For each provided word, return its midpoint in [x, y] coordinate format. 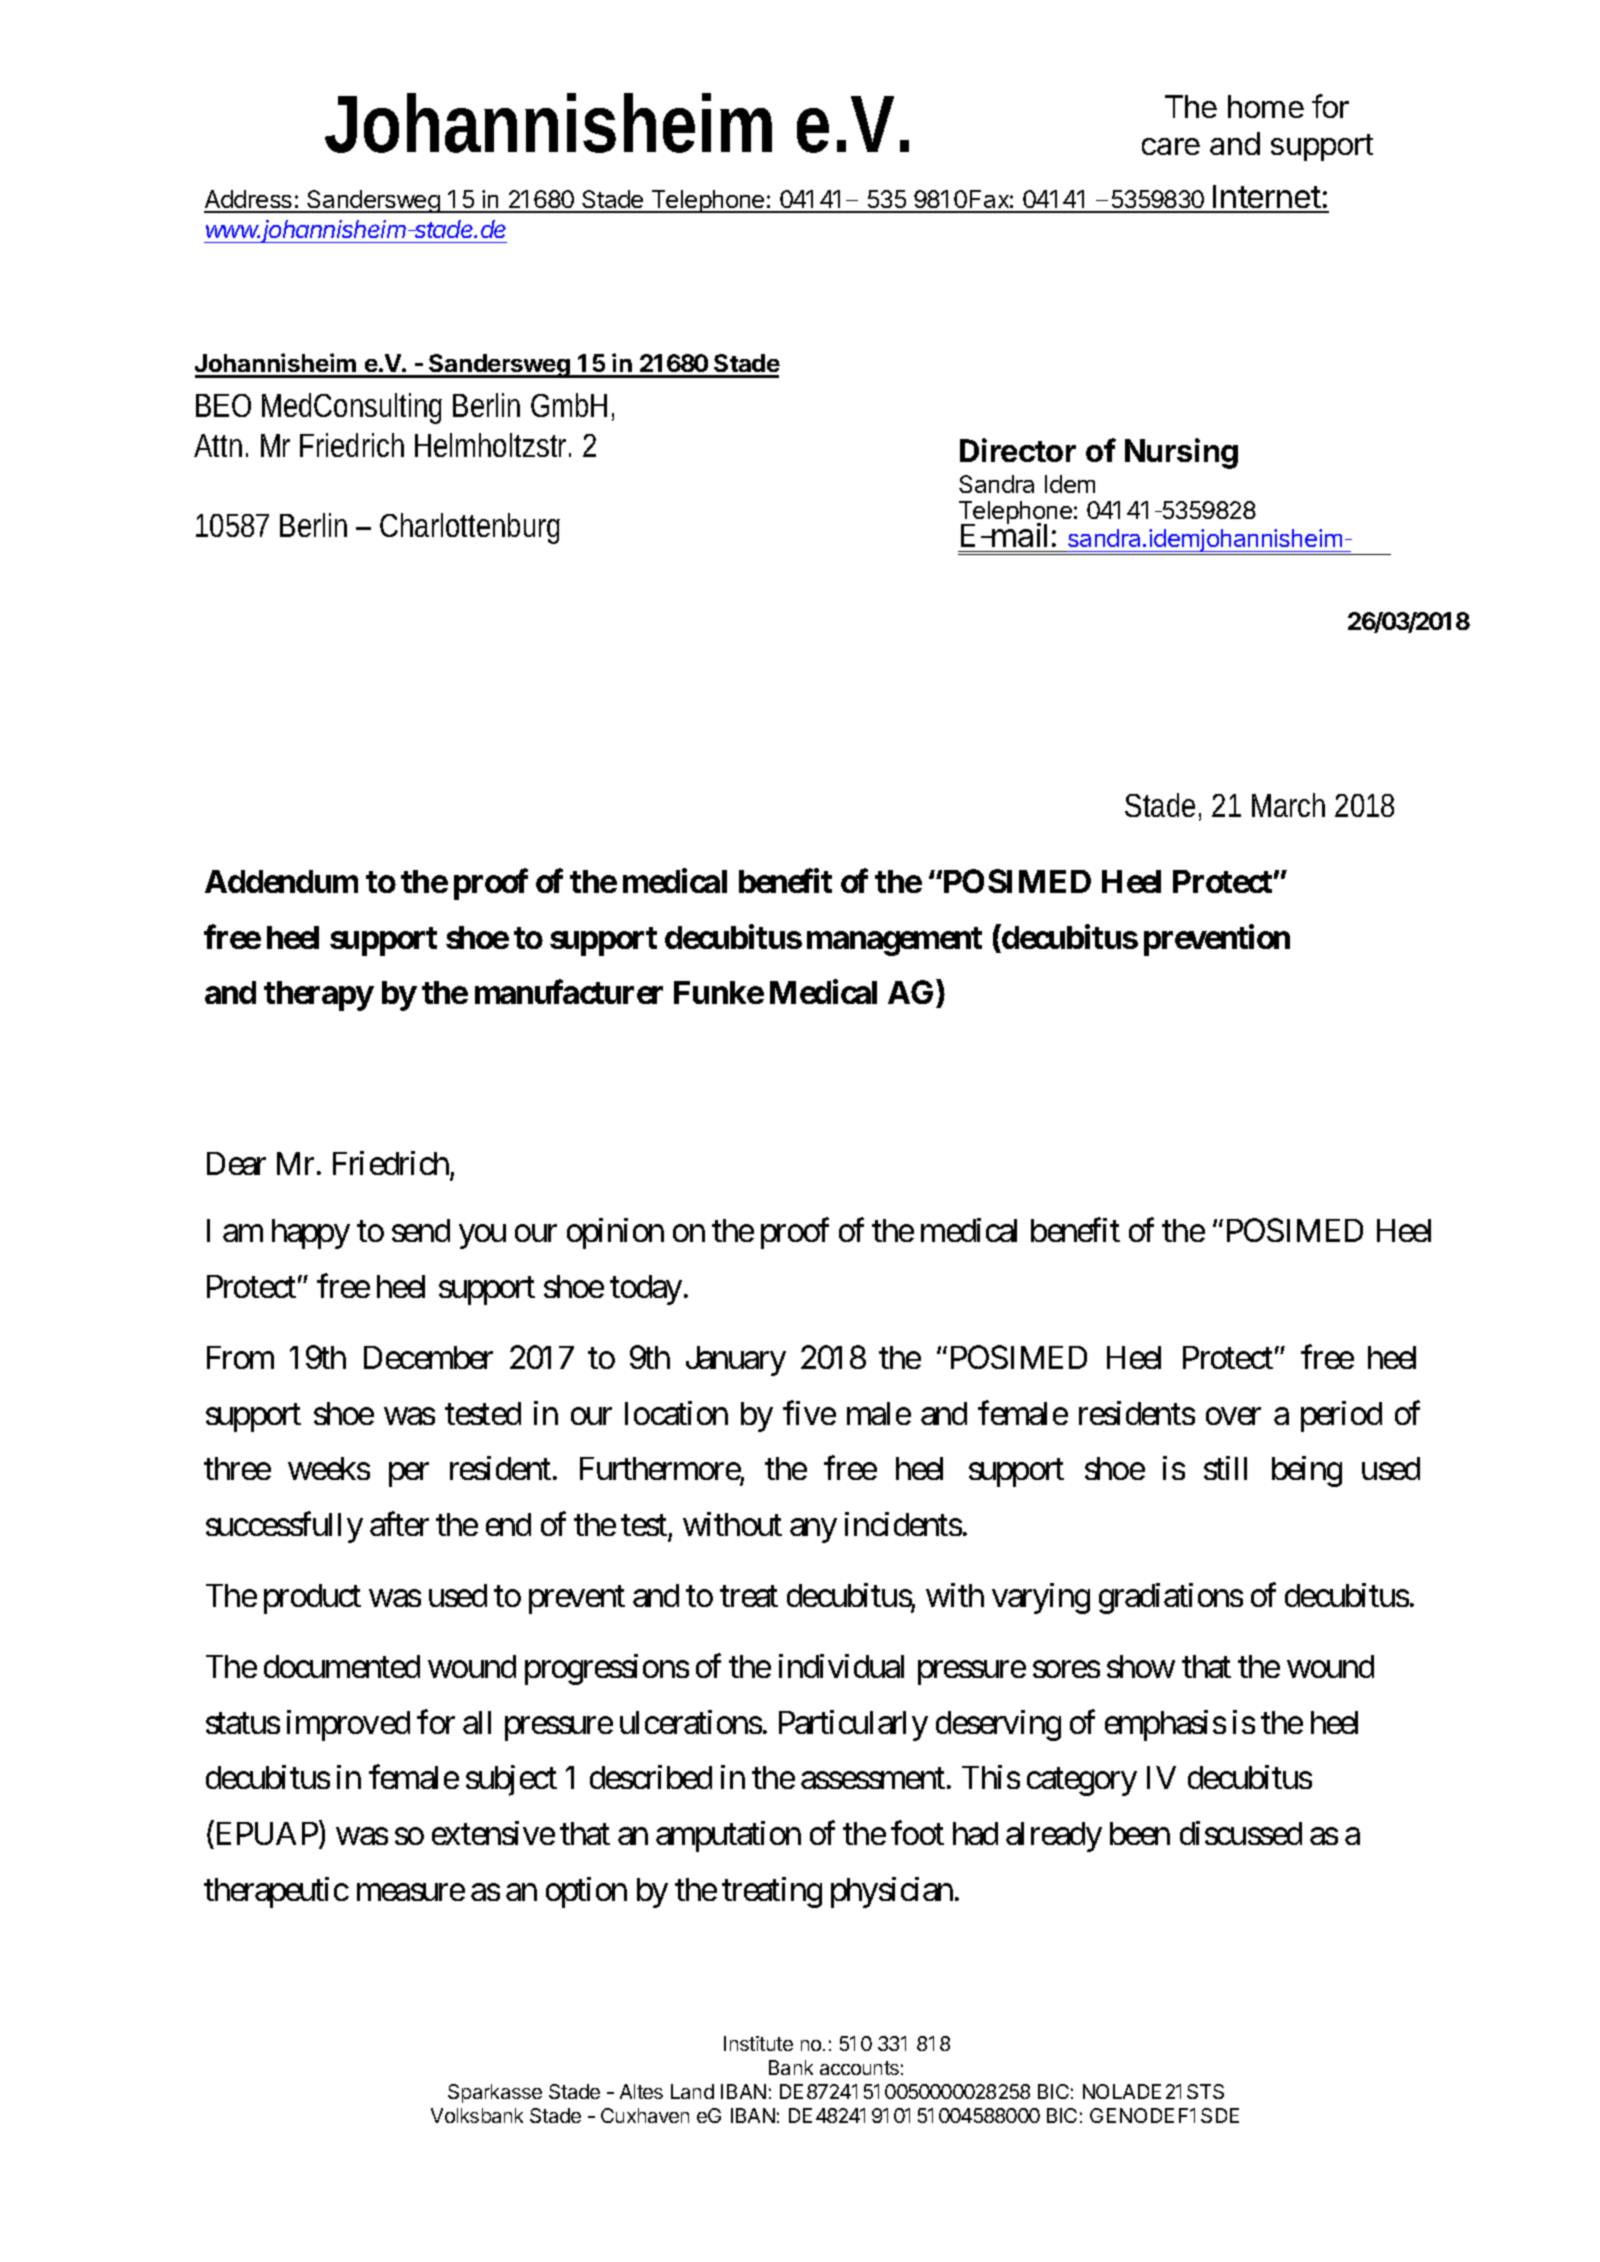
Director [1018, 450]
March [1294, 805]
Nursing [1181, 453]
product [312, 1599]
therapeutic [276, 1892]
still [1225, 1468]
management [894, 941]
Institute [758, 2043]
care [1171, 146]
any [813, 1531]
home [1266, 106]
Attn [221, 445]
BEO [223, 405]
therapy [319, 996]
